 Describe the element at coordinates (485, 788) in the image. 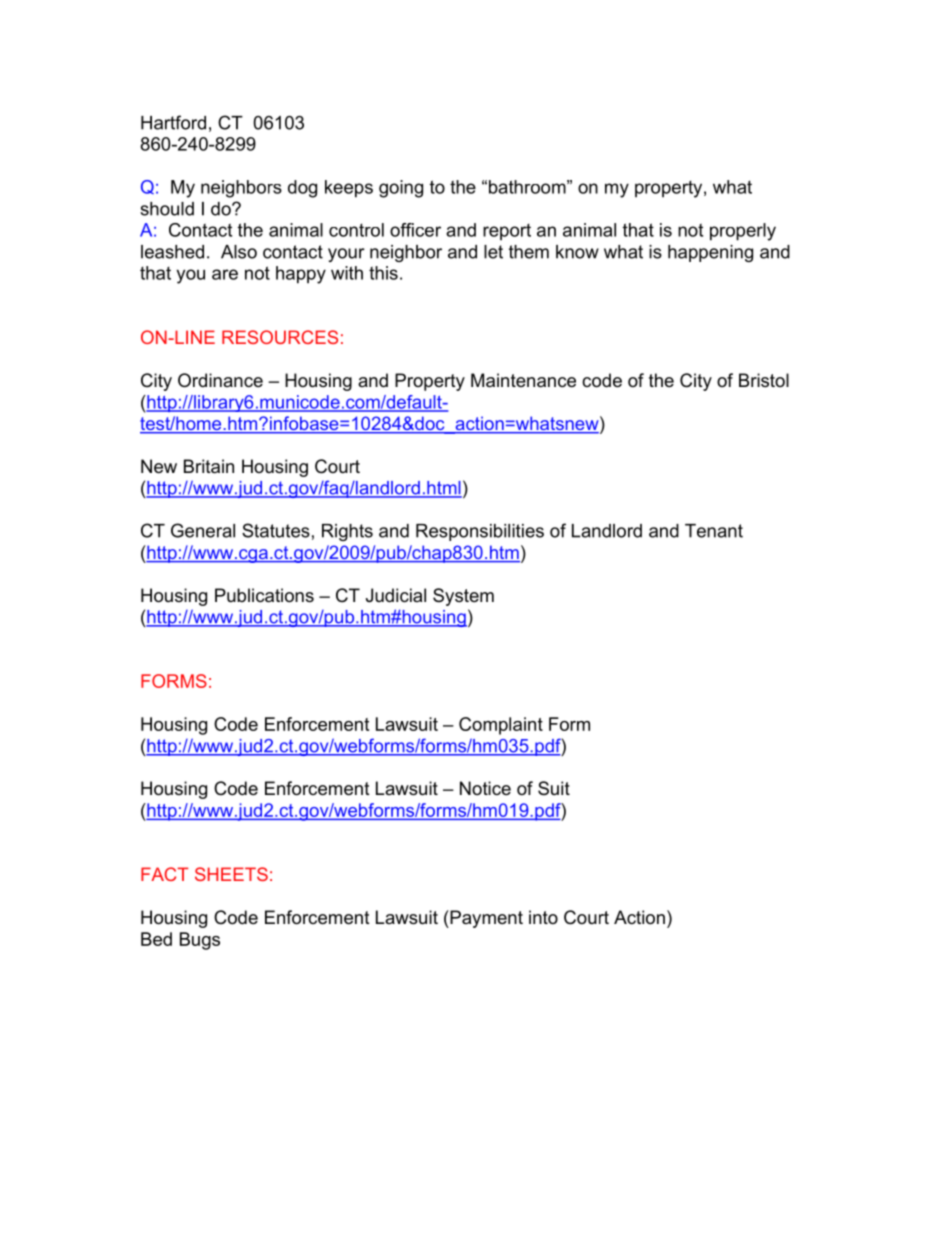

I see `Notice` at that location.
